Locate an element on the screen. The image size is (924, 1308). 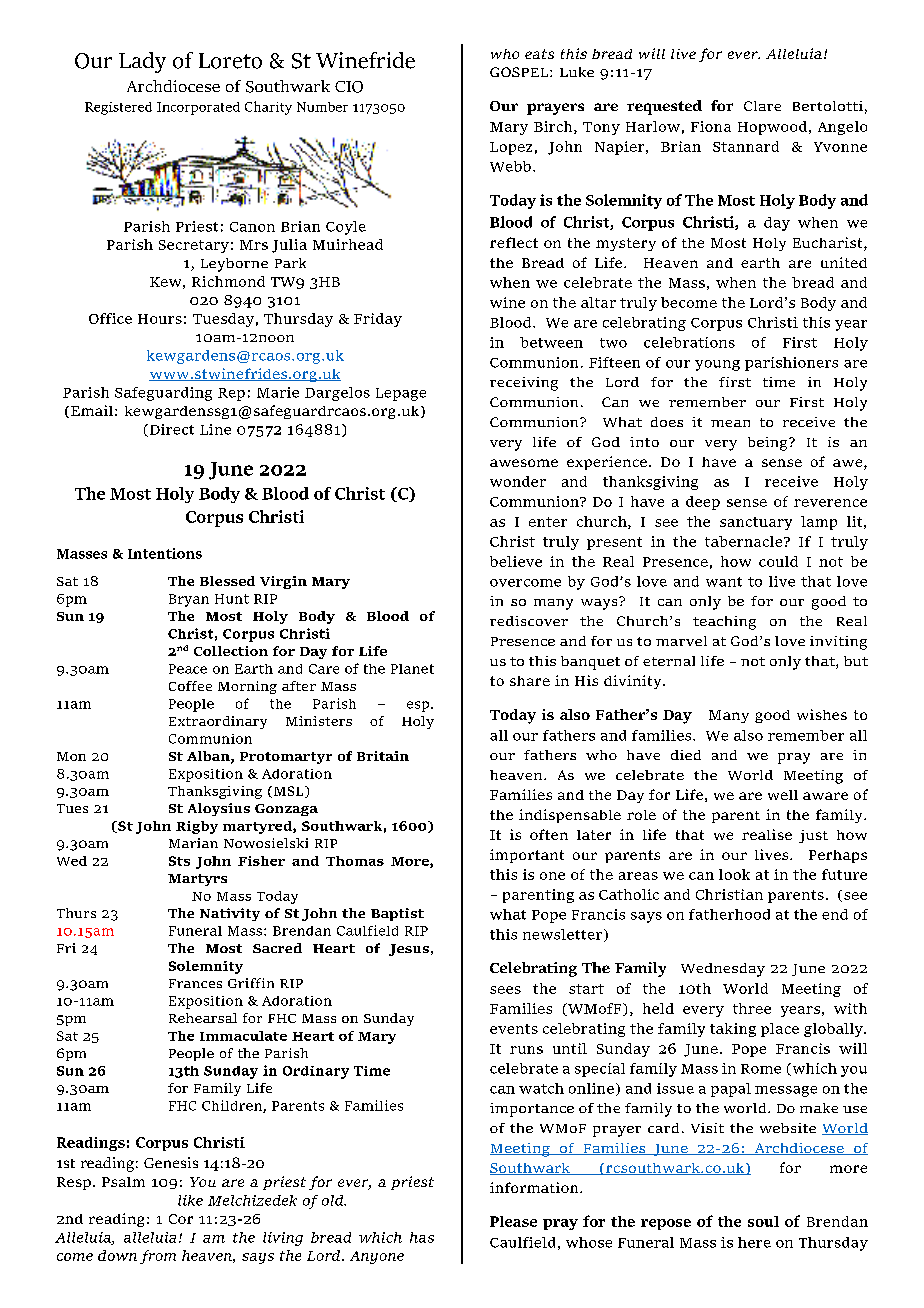
Incorporated is located at coordinates (198, 108).
